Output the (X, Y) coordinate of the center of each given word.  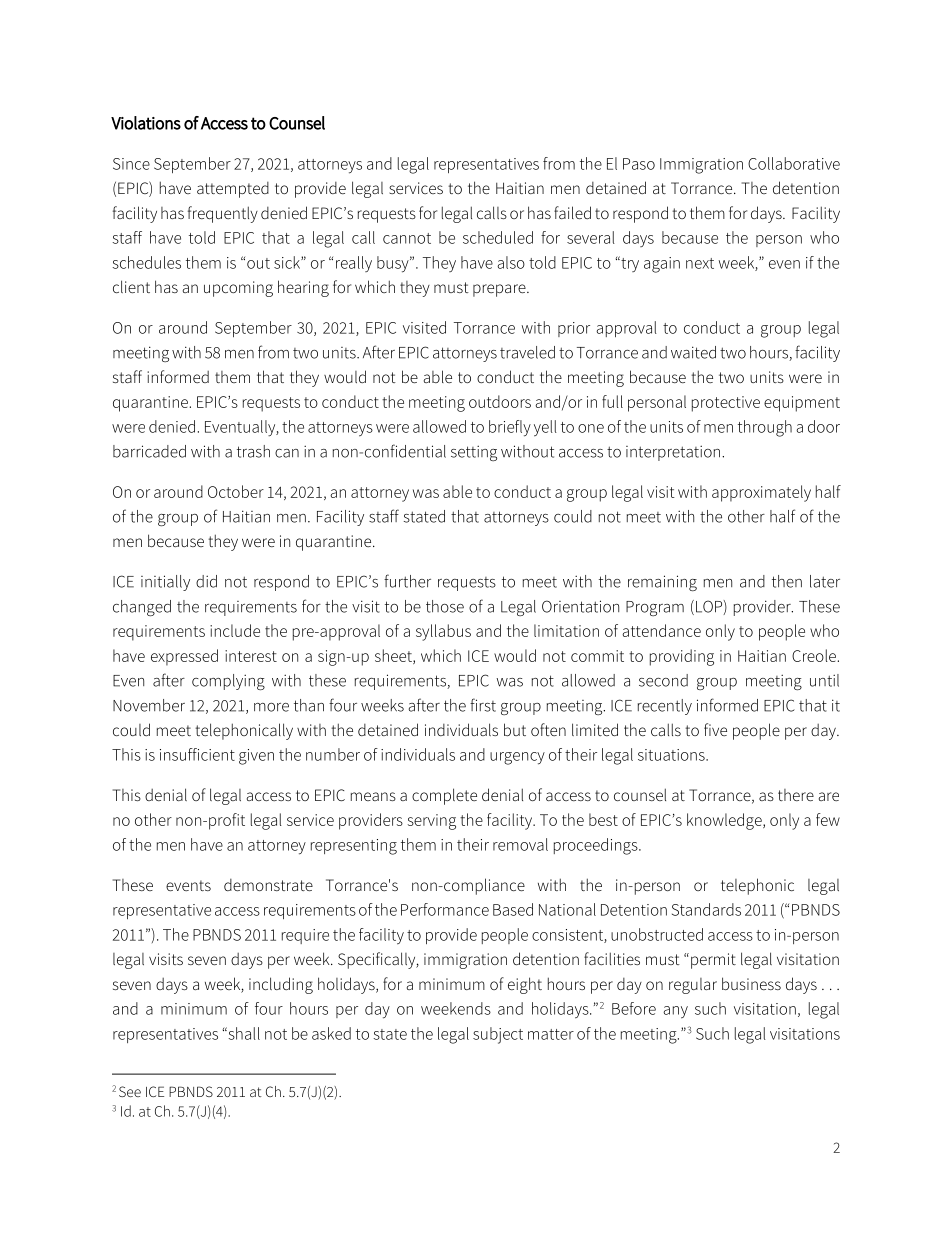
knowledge (725, 821)
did (206, 581)
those (445, 606)
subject (498, 1035)
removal (520, 844)
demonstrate (268, 885)
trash (253, 451)
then (787, 581)
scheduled (498, 237)
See (130, 1091)
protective (726, 404)
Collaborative (794, 163)
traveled (527, 352)
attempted (233, 190)
